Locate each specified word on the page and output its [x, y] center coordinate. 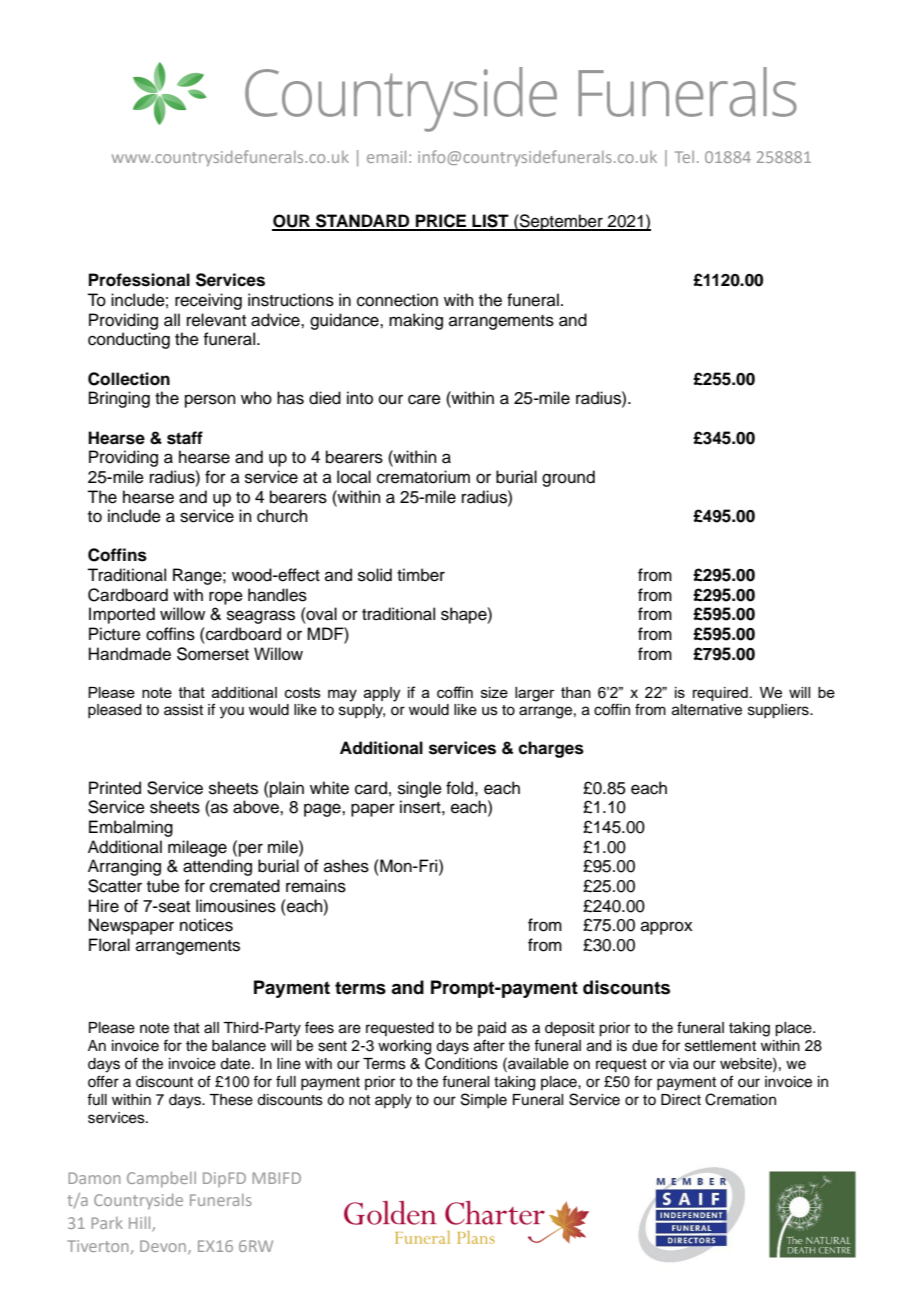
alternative [707, 710]
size [494, 692]
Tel [684, 157]
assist [183, 710]
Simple [484, 1100]
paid [492, 1029]
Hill [141, 1224]
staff [185, 438]
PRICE [441, 222]
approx [667, 928]
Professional [139, 280]
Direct [681, 1100]
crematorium [423, 477]
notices [206, 925]
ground [568, 478]
